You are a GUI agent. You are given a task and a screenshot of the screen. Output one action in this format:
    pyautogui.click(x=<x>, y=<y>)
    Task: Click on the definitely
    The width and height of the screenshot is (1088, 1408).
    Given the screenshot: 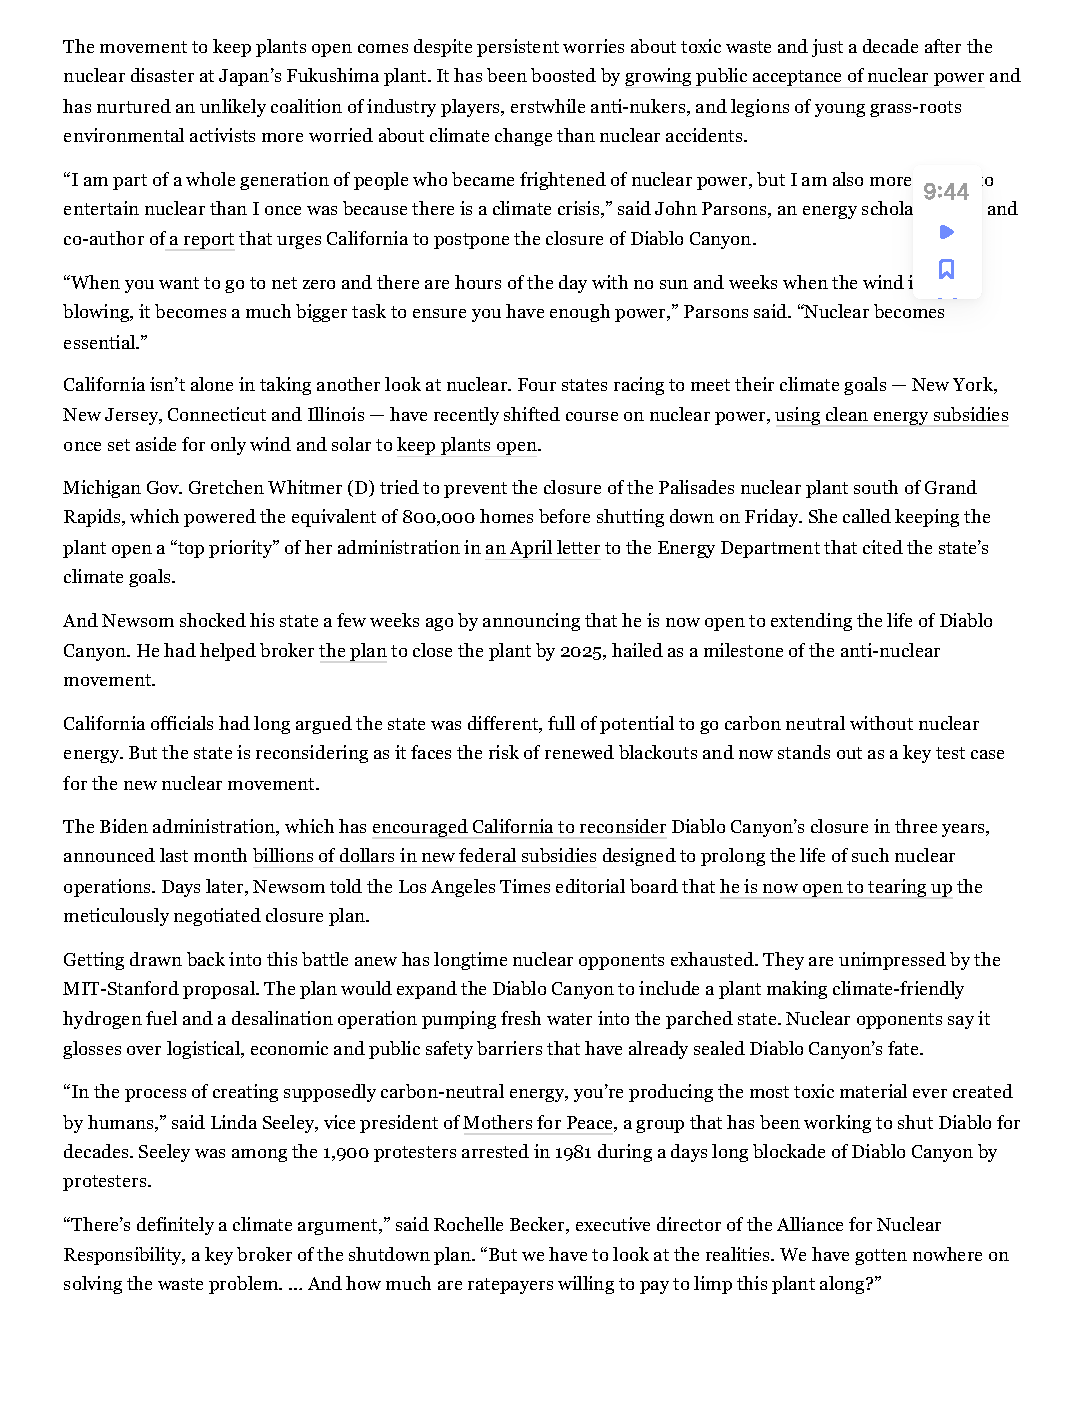 What is the action you would take?
    pyautogui.click(x=175, y=1226)
